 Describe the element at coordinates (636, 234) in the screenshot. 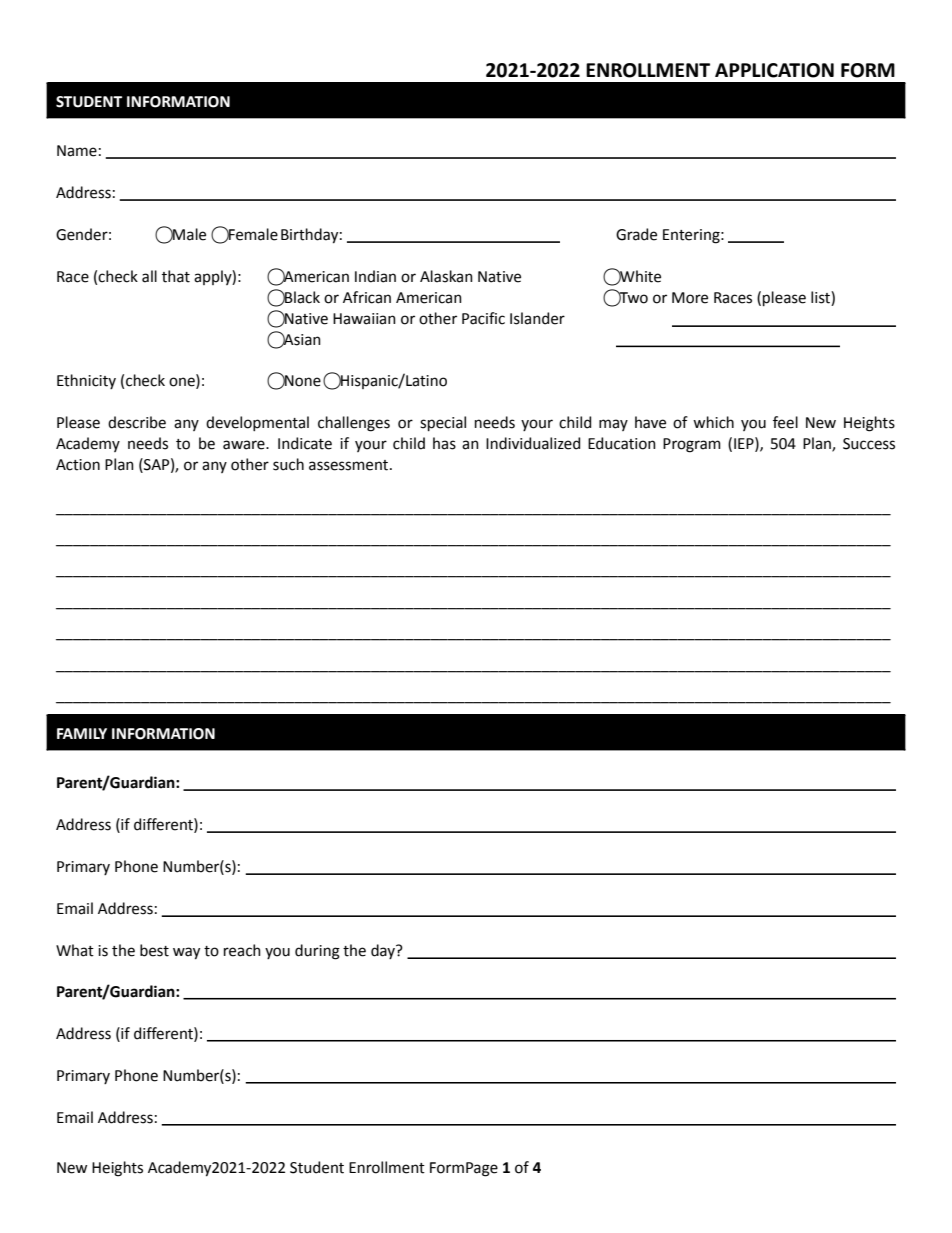

I see `Grade` at that location.
